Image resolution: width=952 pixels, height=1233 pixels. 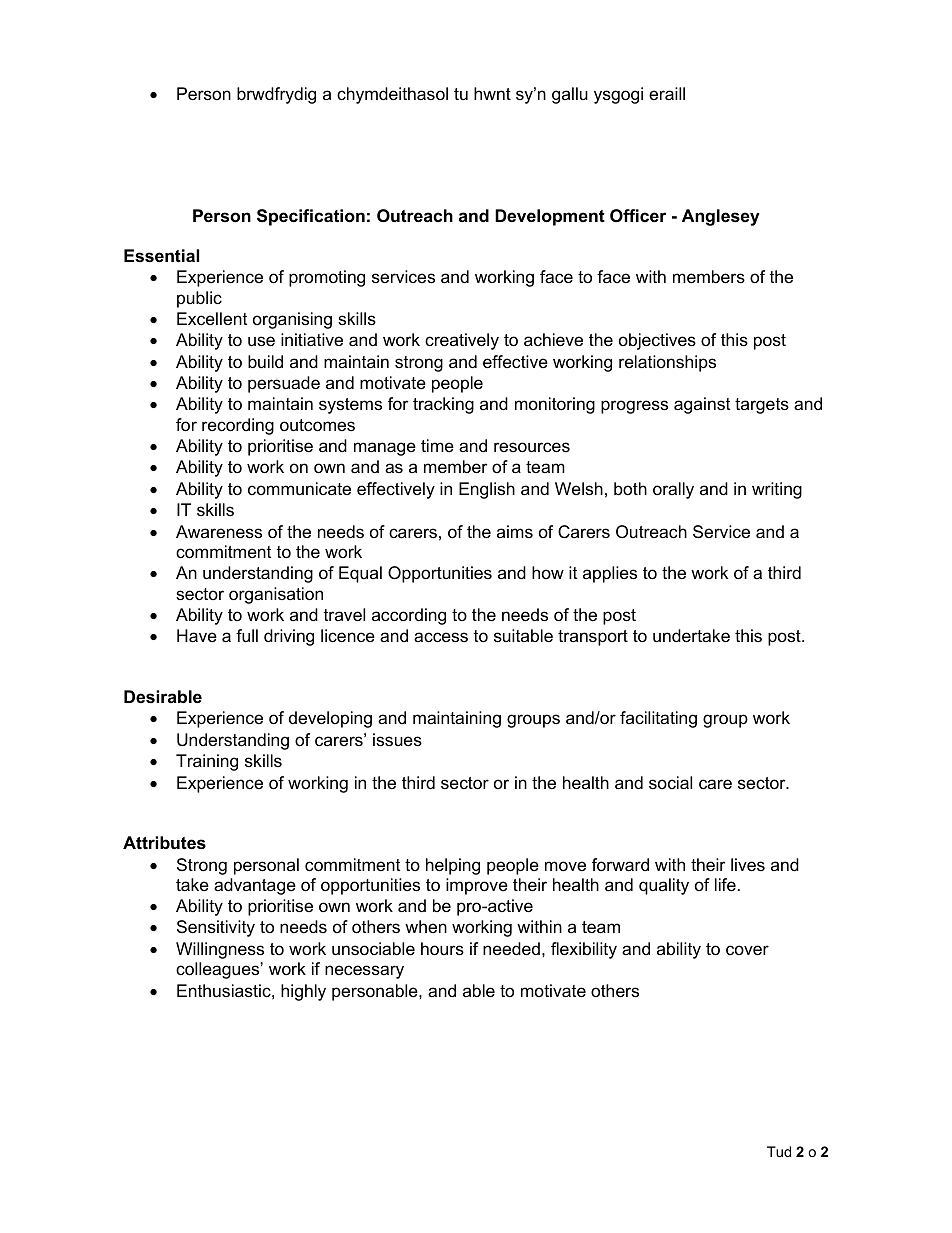 What do you see at coordinates (276, 595) in the screenshot?
I see `organisation` at bounding box center [276, 595].
